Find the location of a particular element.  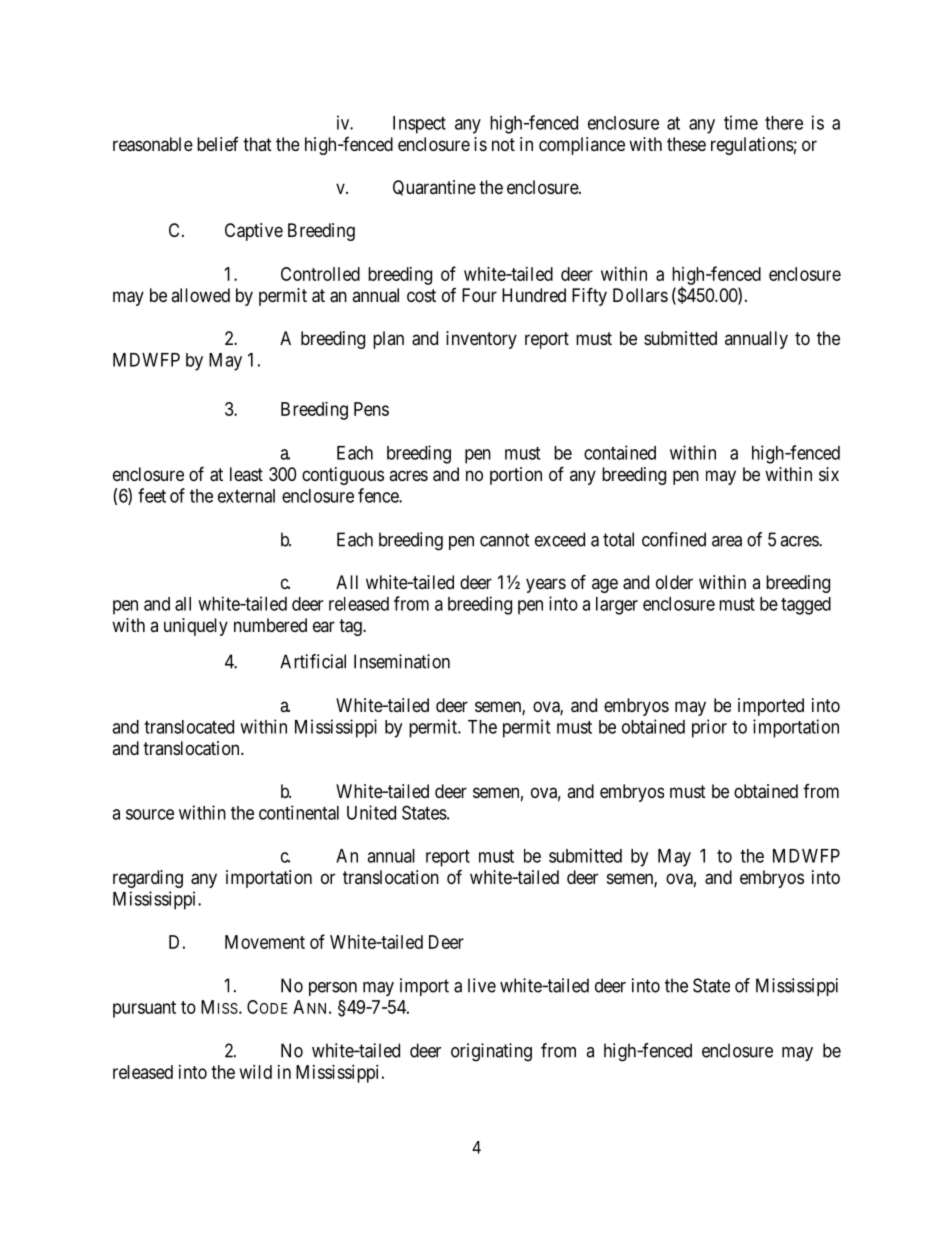

time is located at coordinates (741, 122).
